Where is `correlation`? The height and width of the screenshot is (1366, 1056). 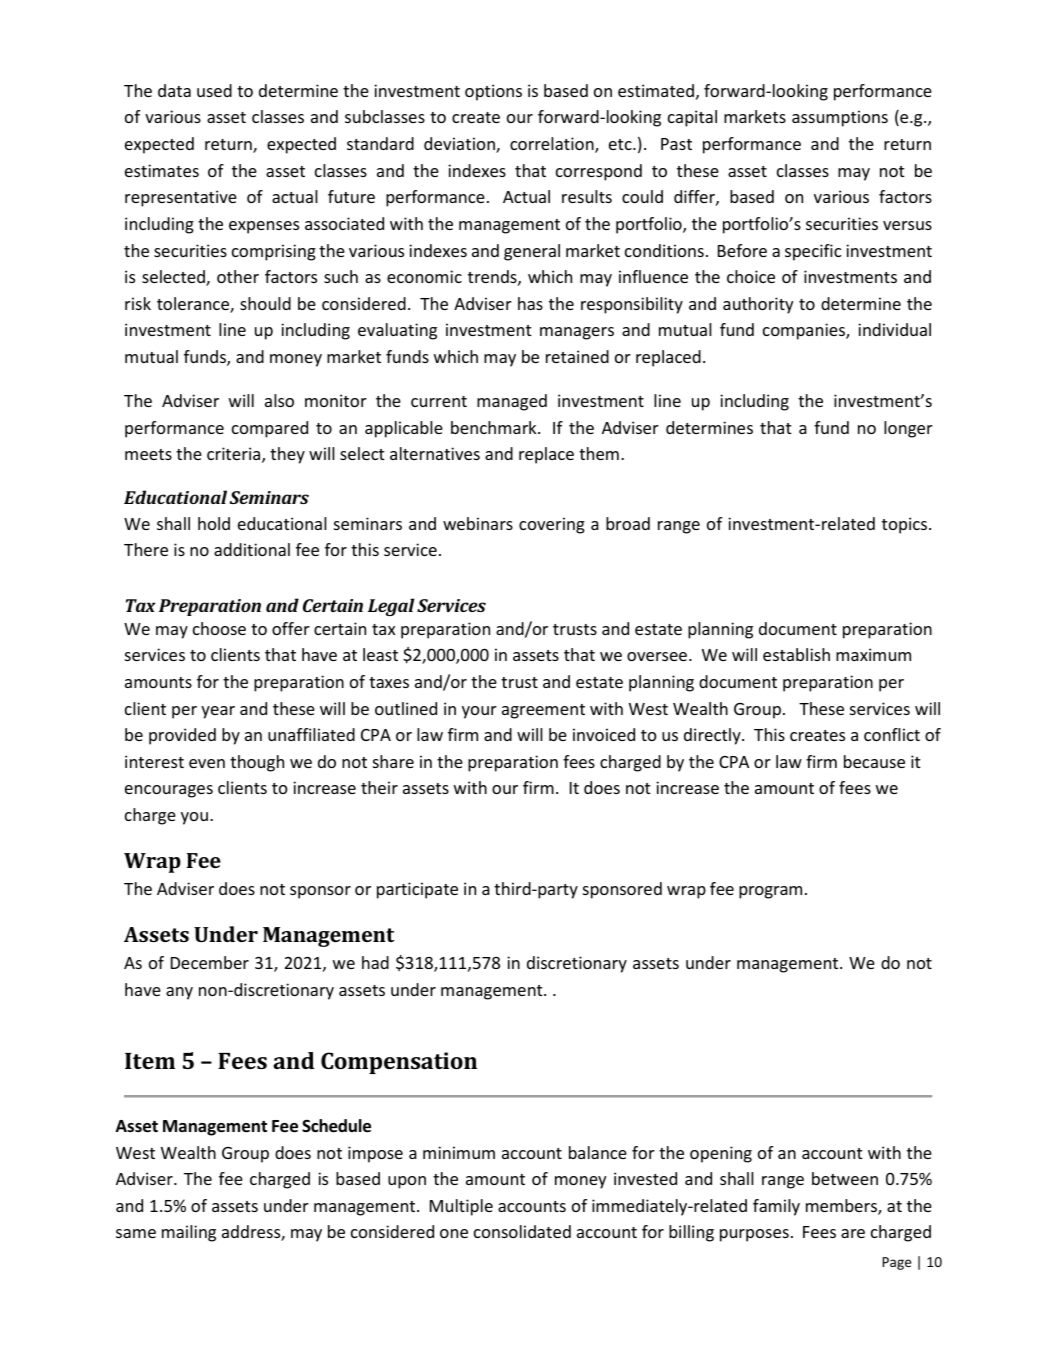
correlation is located at coordinates (553, 145).
